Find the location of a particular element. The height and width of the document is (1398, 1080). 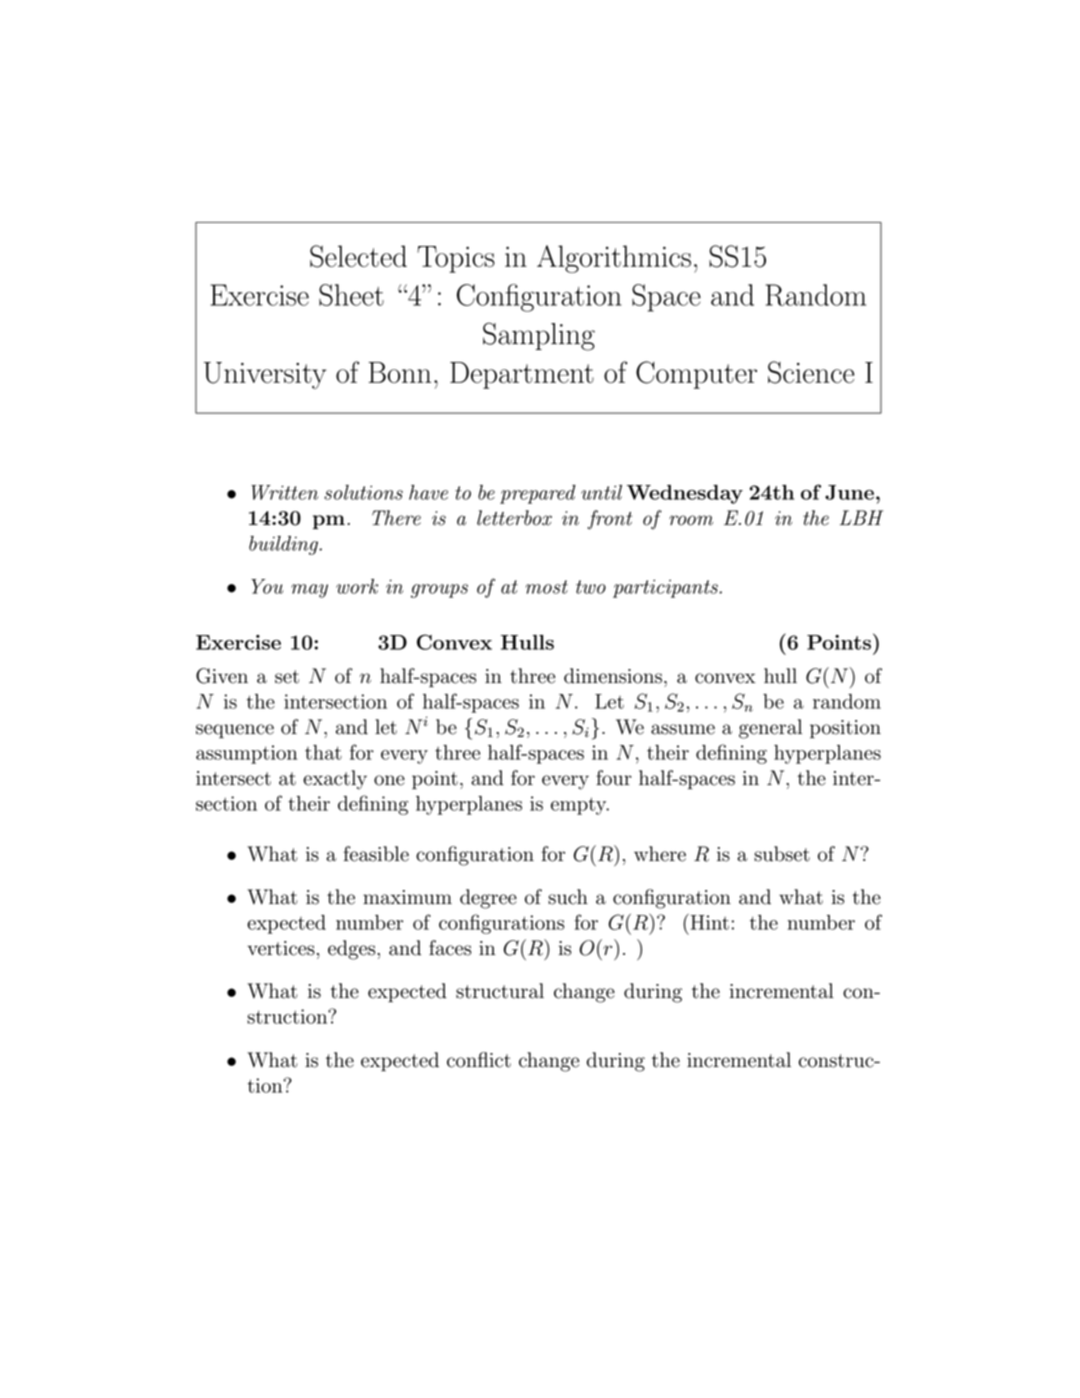

feasible is located at coordinates (376, 854).
